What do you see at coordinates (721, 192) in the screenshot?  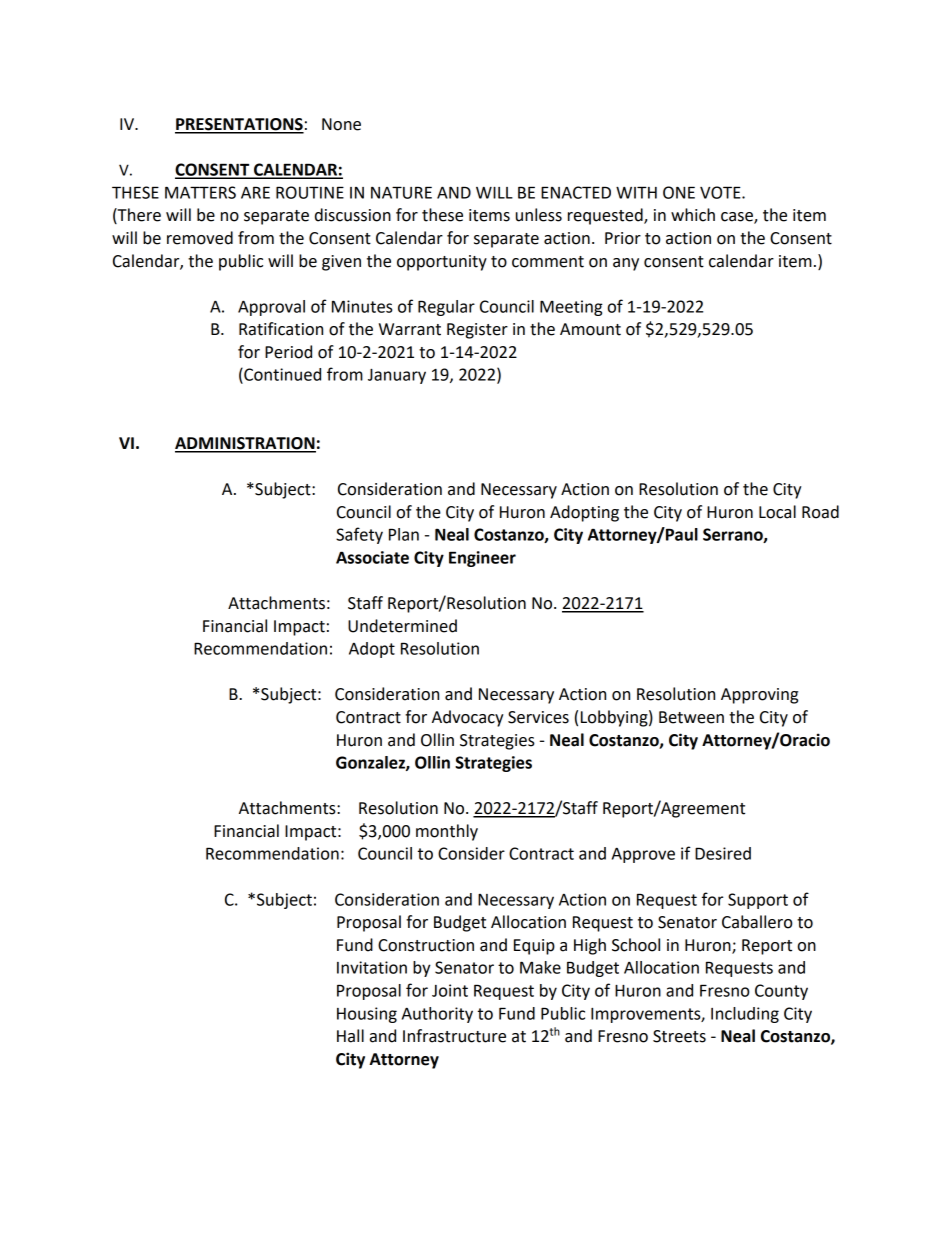 I see `VOTE` at bounding box center [721, 192].
